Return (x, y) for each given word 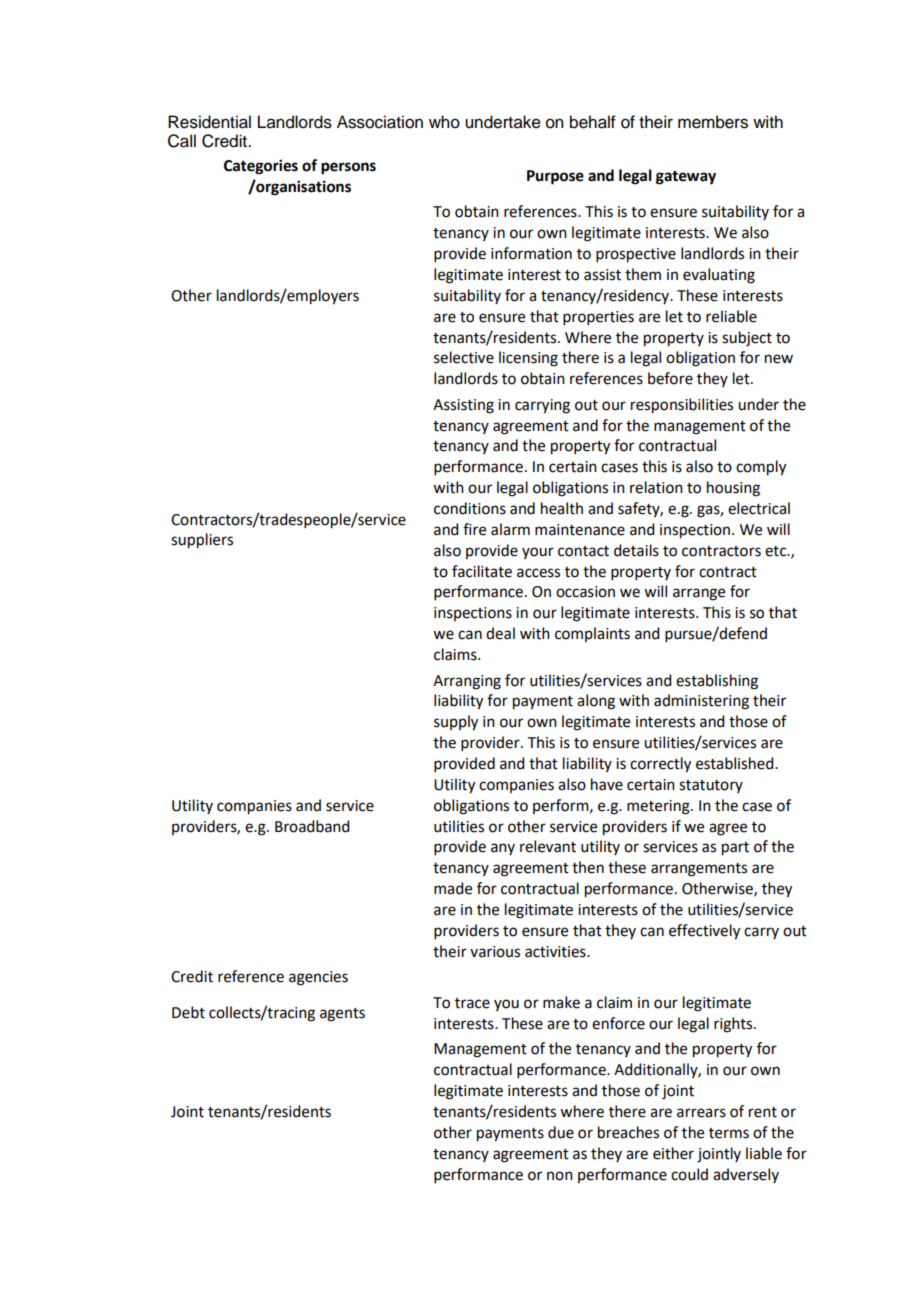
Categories (261, 167)
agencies (318, 978)
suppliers (202, 541)
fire (474, 529)
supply (456, 723)
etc (777, 551)
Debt (188, 1012)
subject (747, 339)
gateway (686, 178)
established (736, 763)
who (444, 122)
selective (464, 357)
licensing (528, 359)
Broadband (312, 826)
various (495, 952)
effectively (704, 932)
